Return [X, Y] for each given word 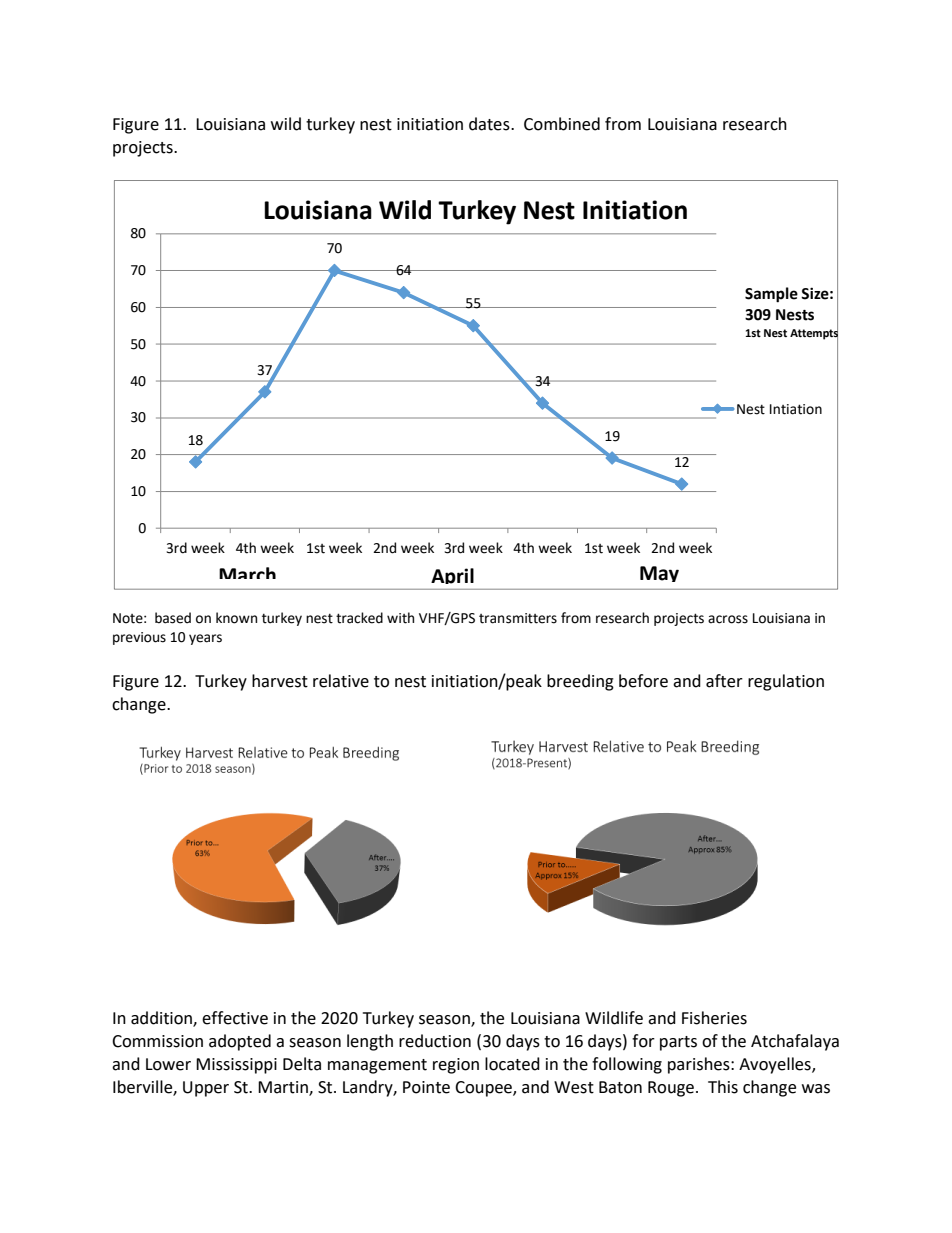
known [236, 618]
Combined [562, 124]
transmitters [518, 618]
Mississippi [236, 1066]
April [452, 576]
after [724, 681]
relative [341, 681]
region [456, 1066]
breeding [580, 682]
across [728, 619]
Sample [771, 295]
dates [490, 124]
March [247, 573]
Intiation [796, 409]
